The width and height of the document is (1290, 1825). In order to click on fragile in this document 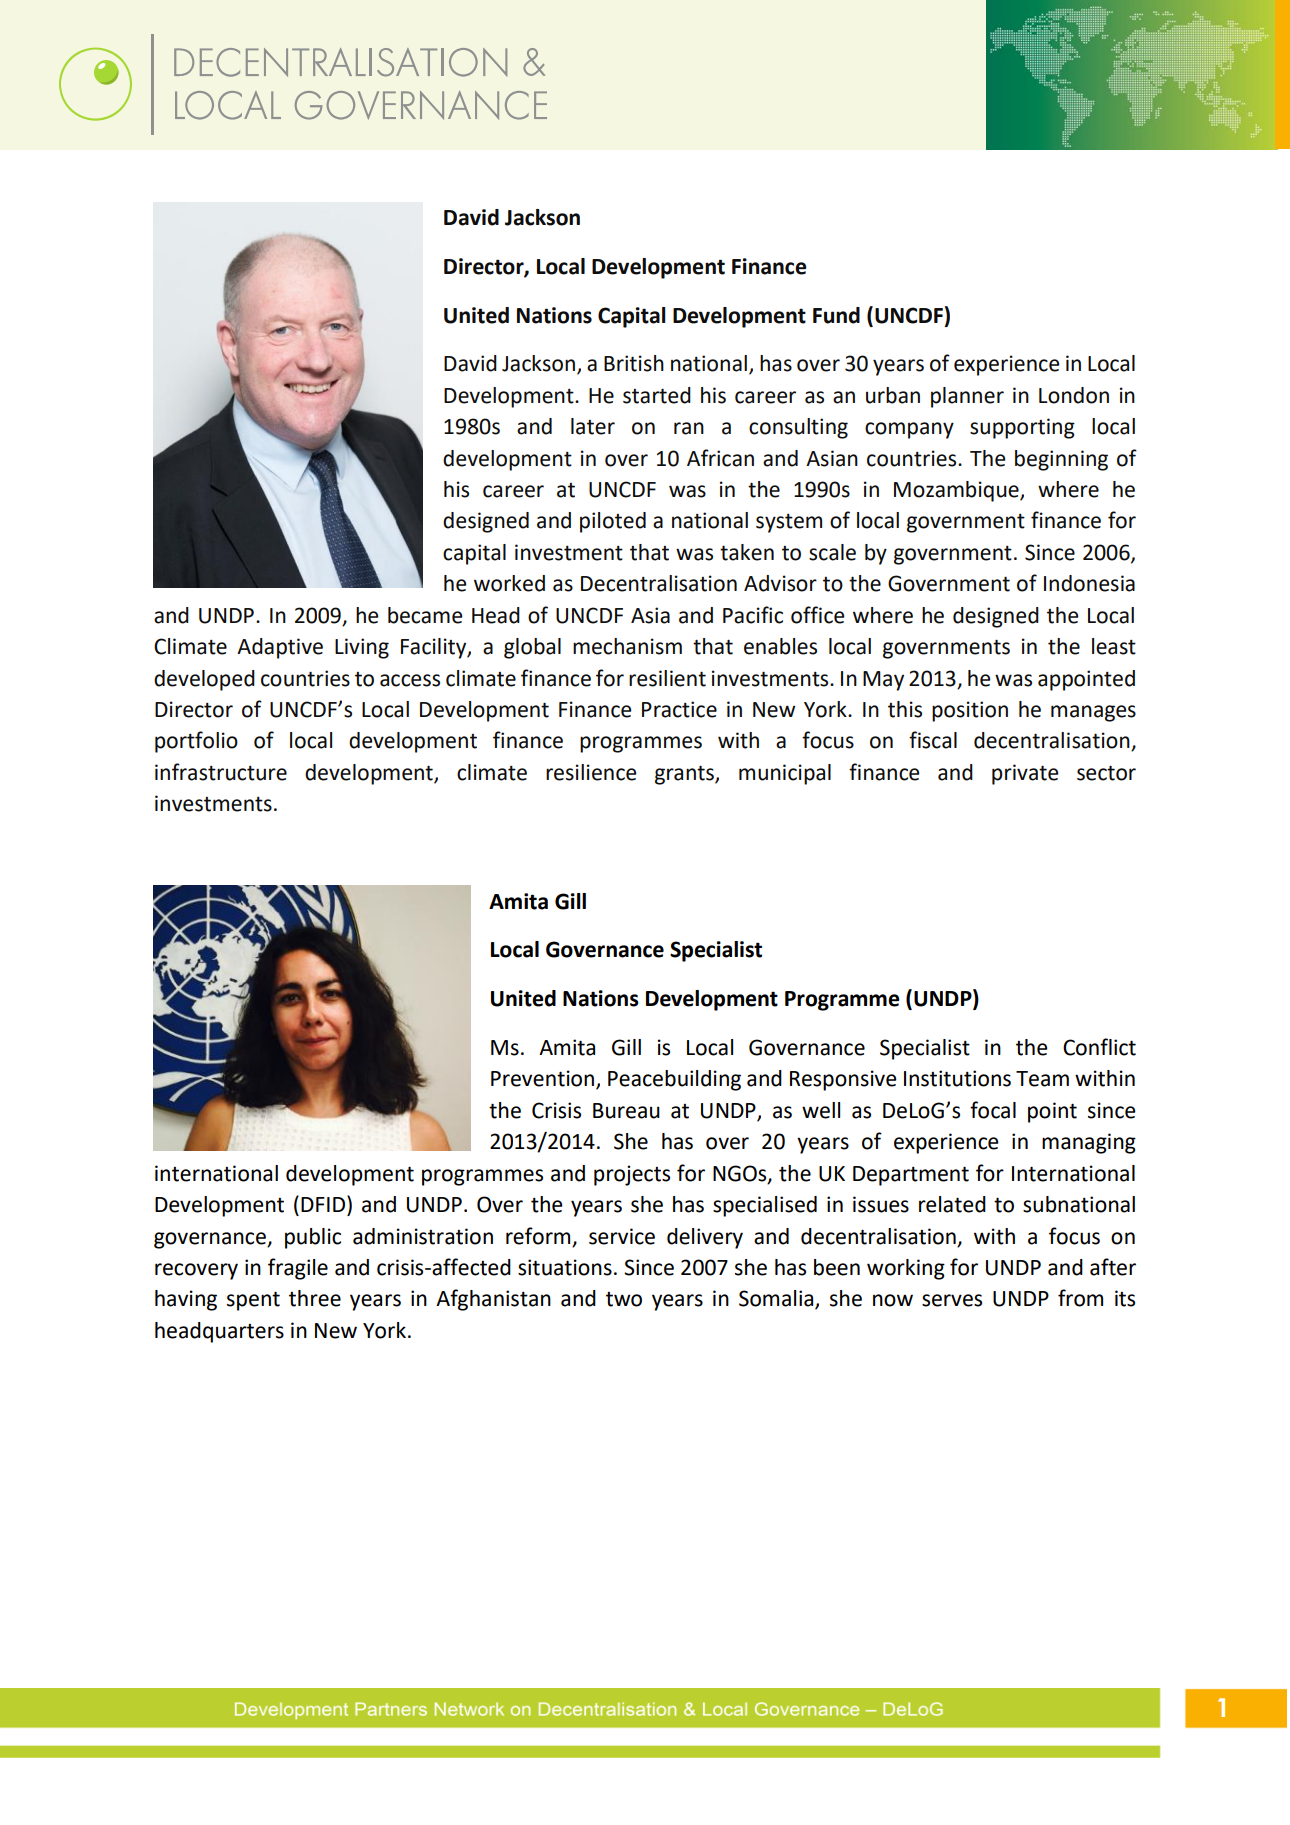, I will do `click(298, 1269)`.
